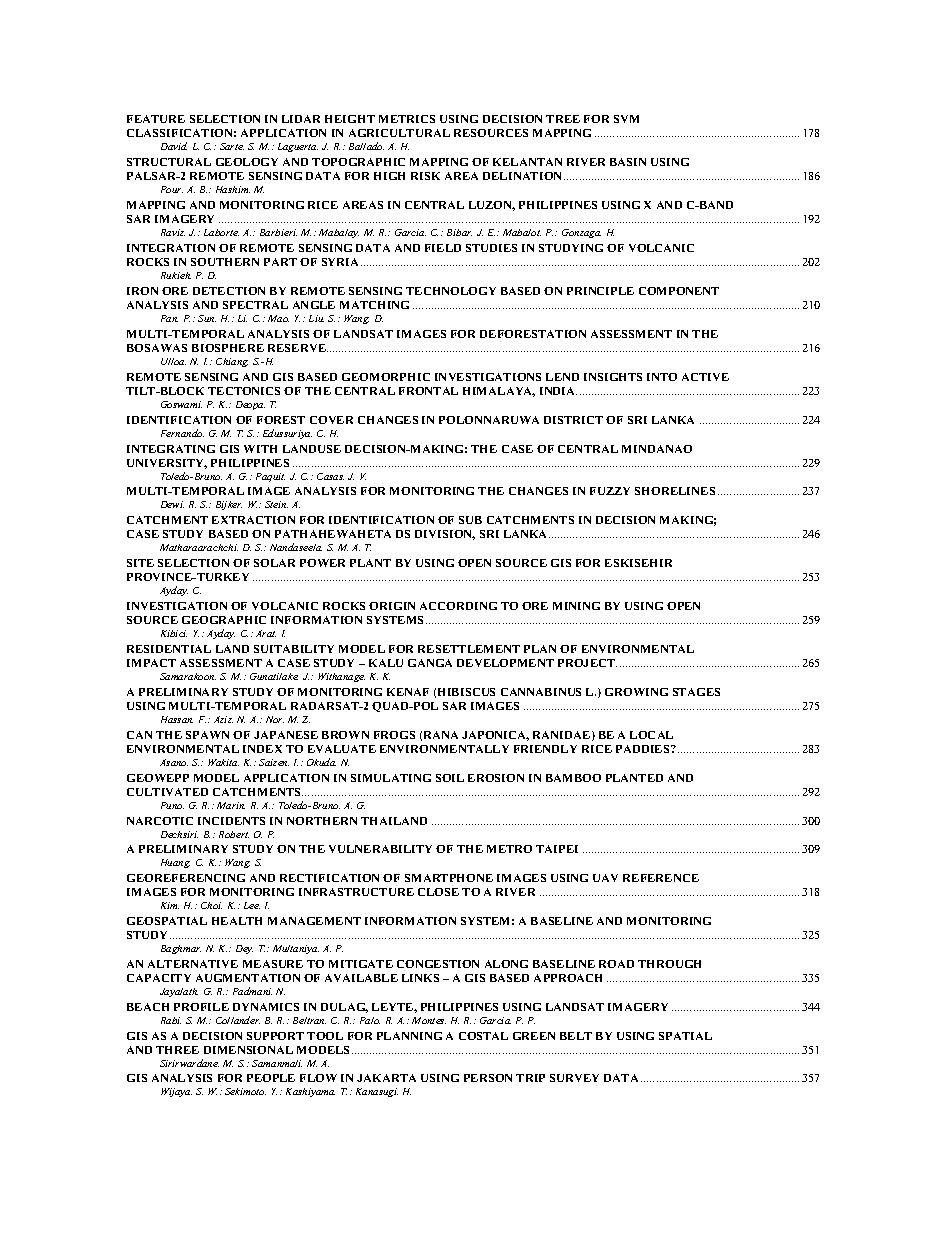 Image resolution: width=952 pixels, height=1233 pixels. I want to click on SOIL, so click(450, 778).
